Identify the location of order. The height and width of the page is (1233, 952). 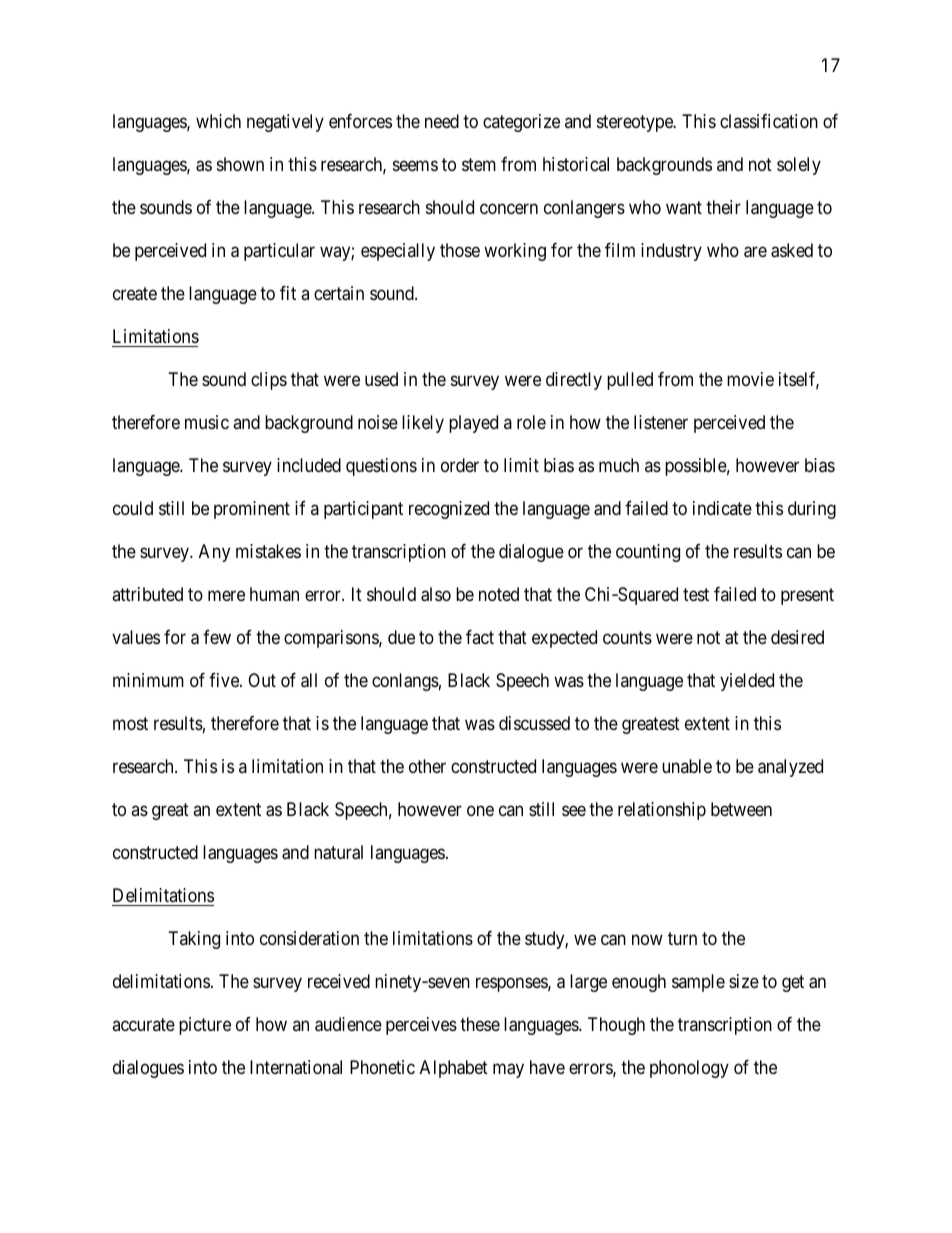
(460, 465).
